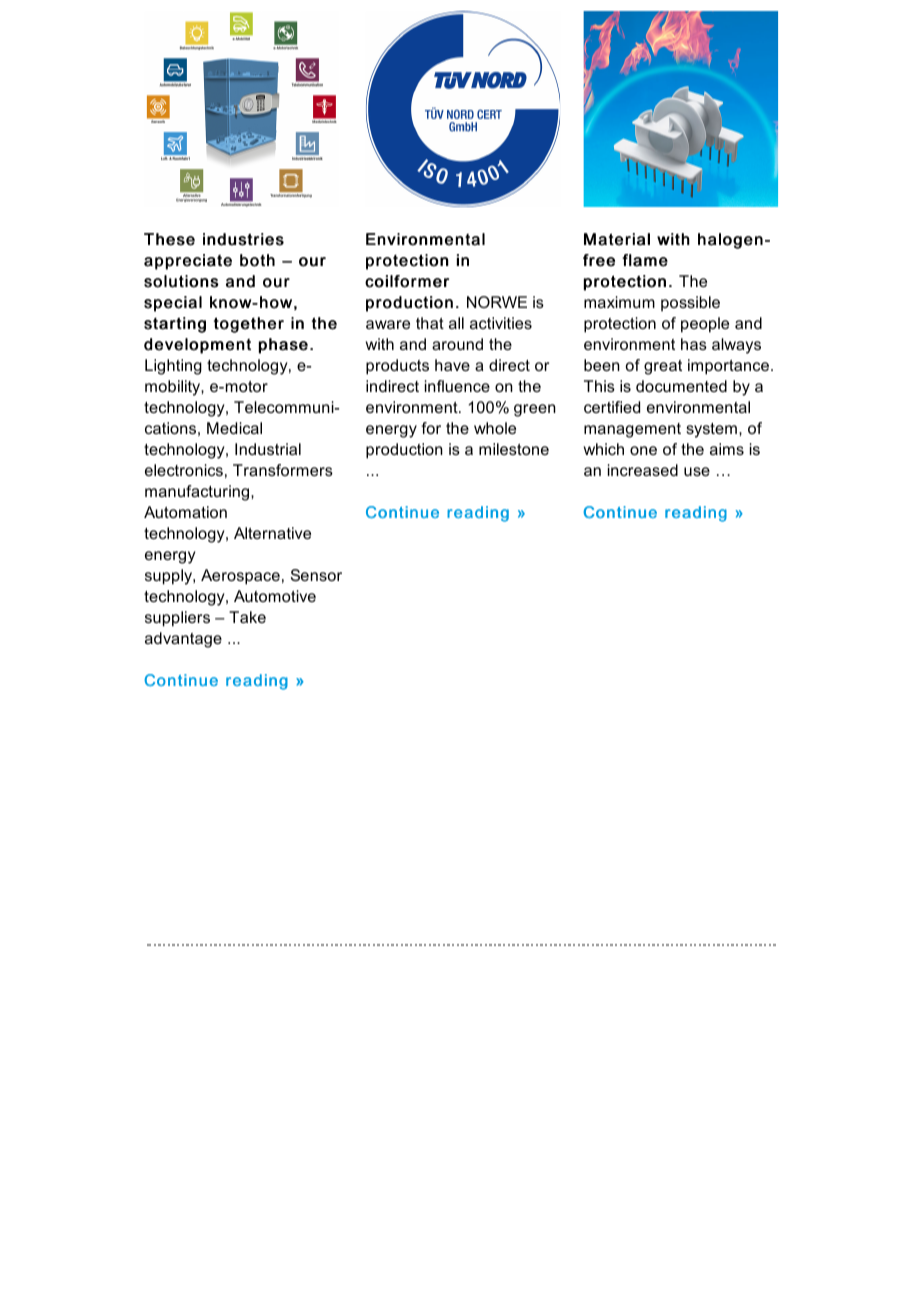 This screenshot has height=1308, width=924. What do you see at coordinates (257, 260) in the screenshot?
I see `both` at bounding box center [257, 260].
